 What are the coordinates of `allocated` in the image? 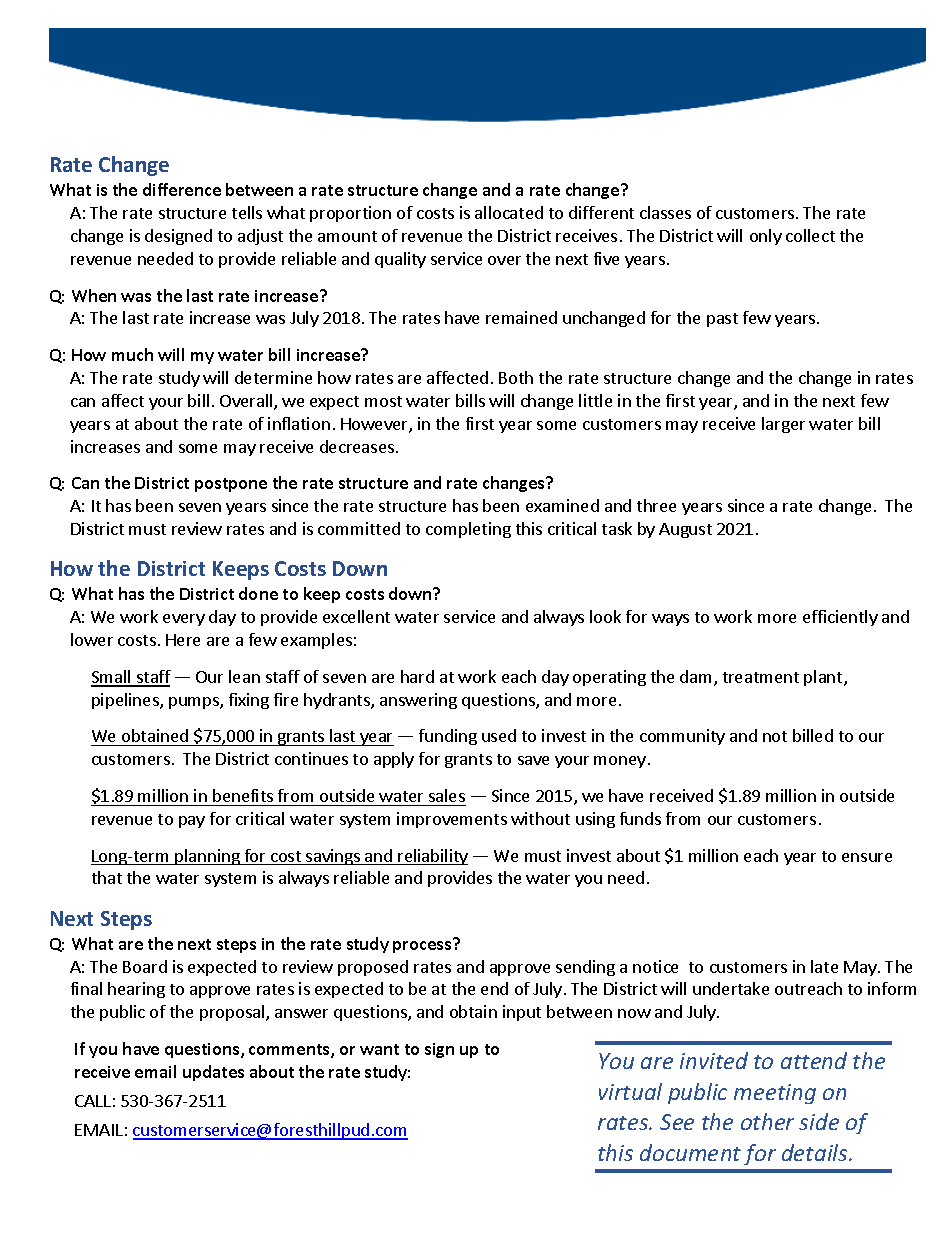 It's located at (509, 212).
